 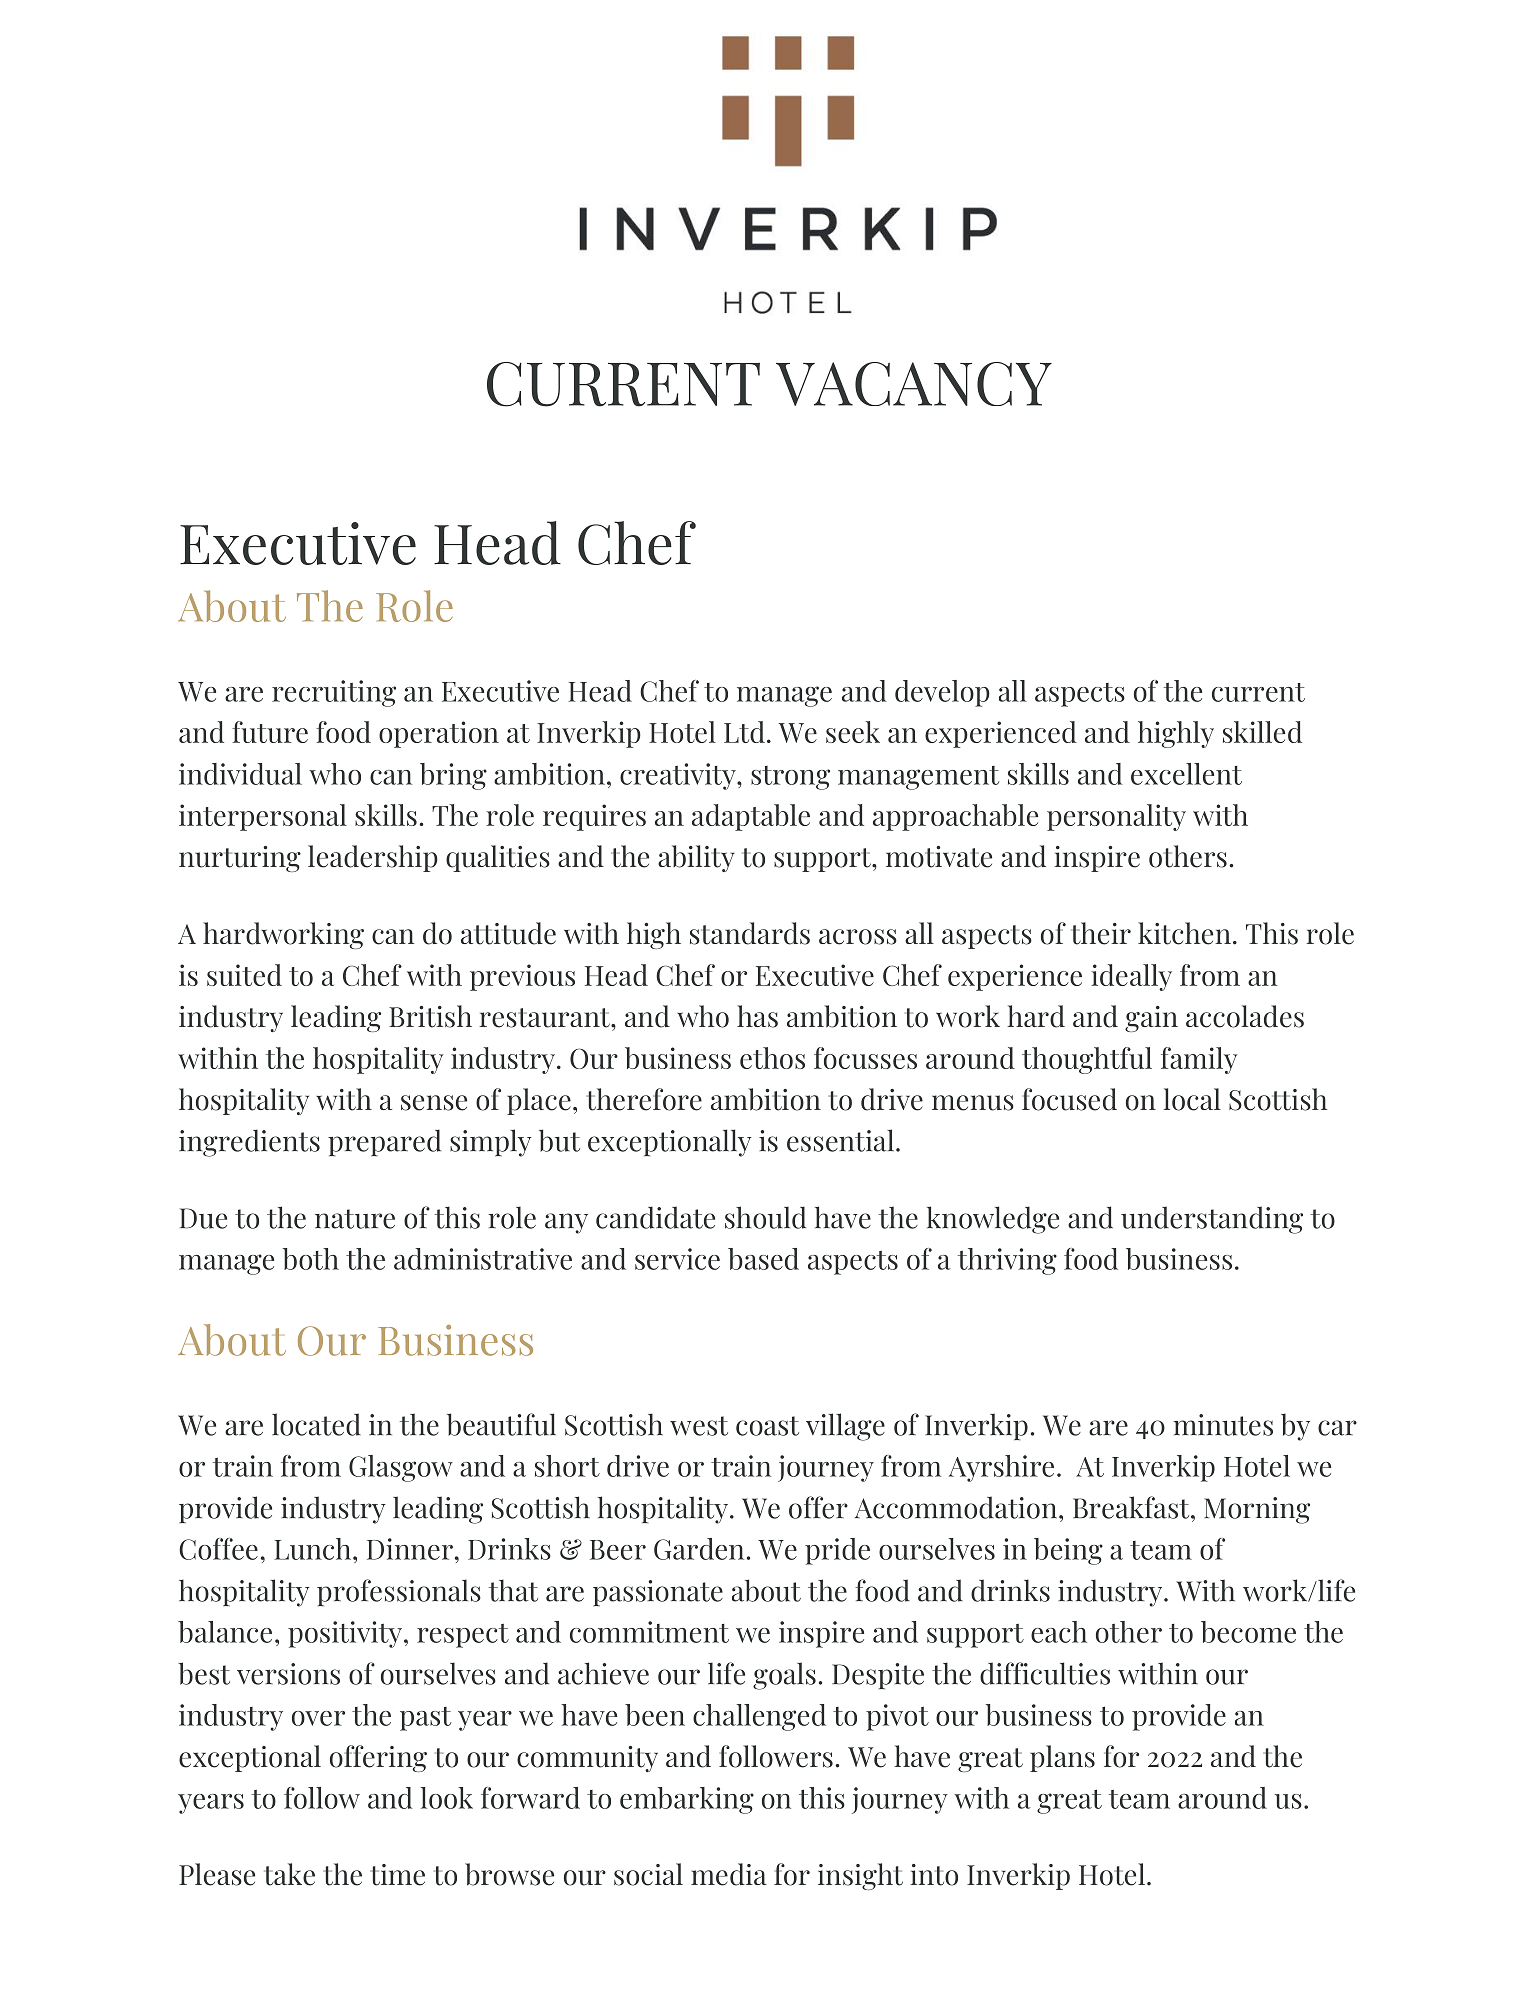 I want to click on skilled, so click(x=1262, y=732).
